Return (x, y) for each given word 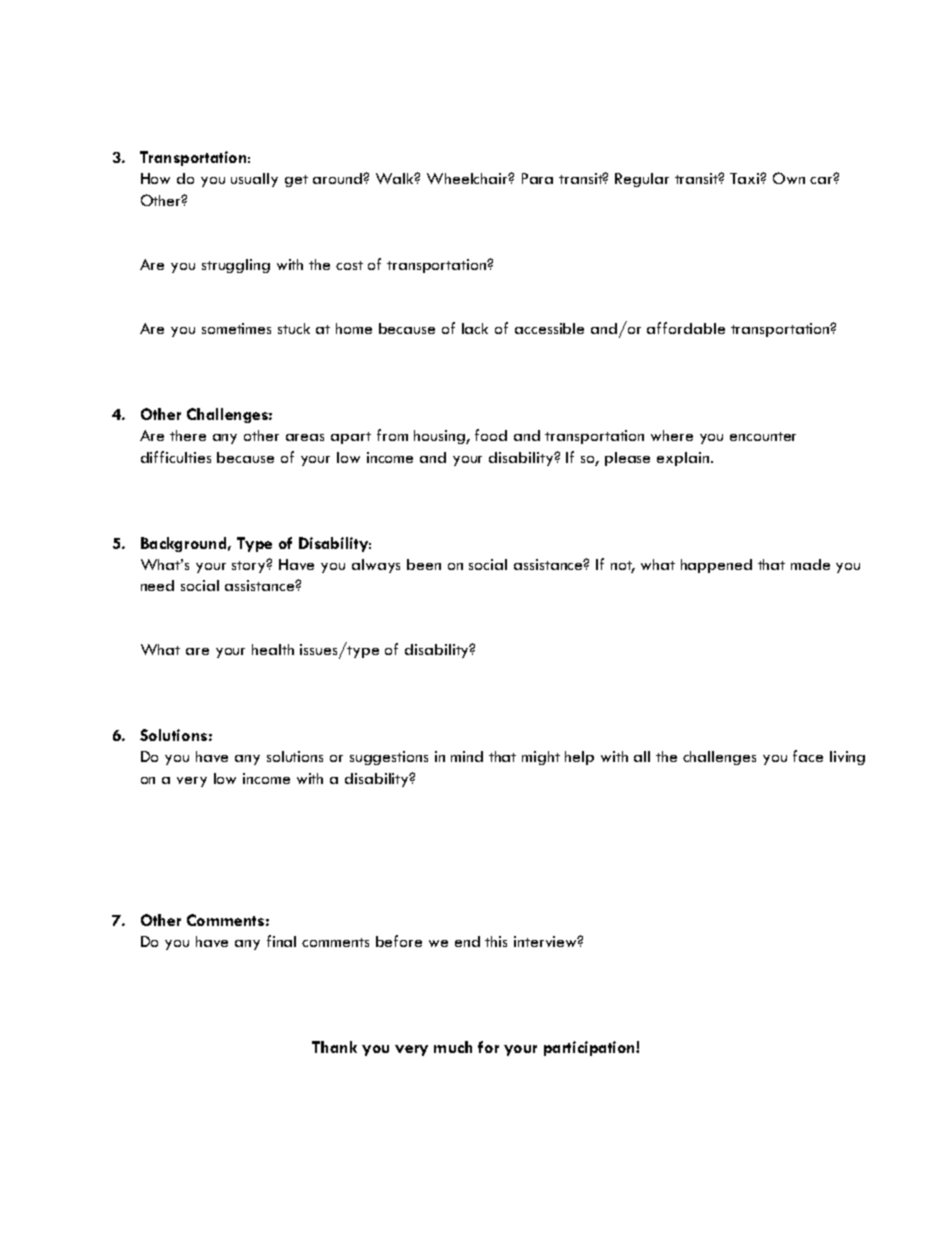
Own (789, 178)
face (808, 756)
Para (537, 178)
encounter (763, 436)
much (453, 1047)
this (496, 941)
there (188, 435)
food (491, 435)
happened (716, 566)
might (541, 758)
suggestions (389, 758)
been (424, 564)
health (273, 649)
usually (254, 180)
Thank (334, 1047)
